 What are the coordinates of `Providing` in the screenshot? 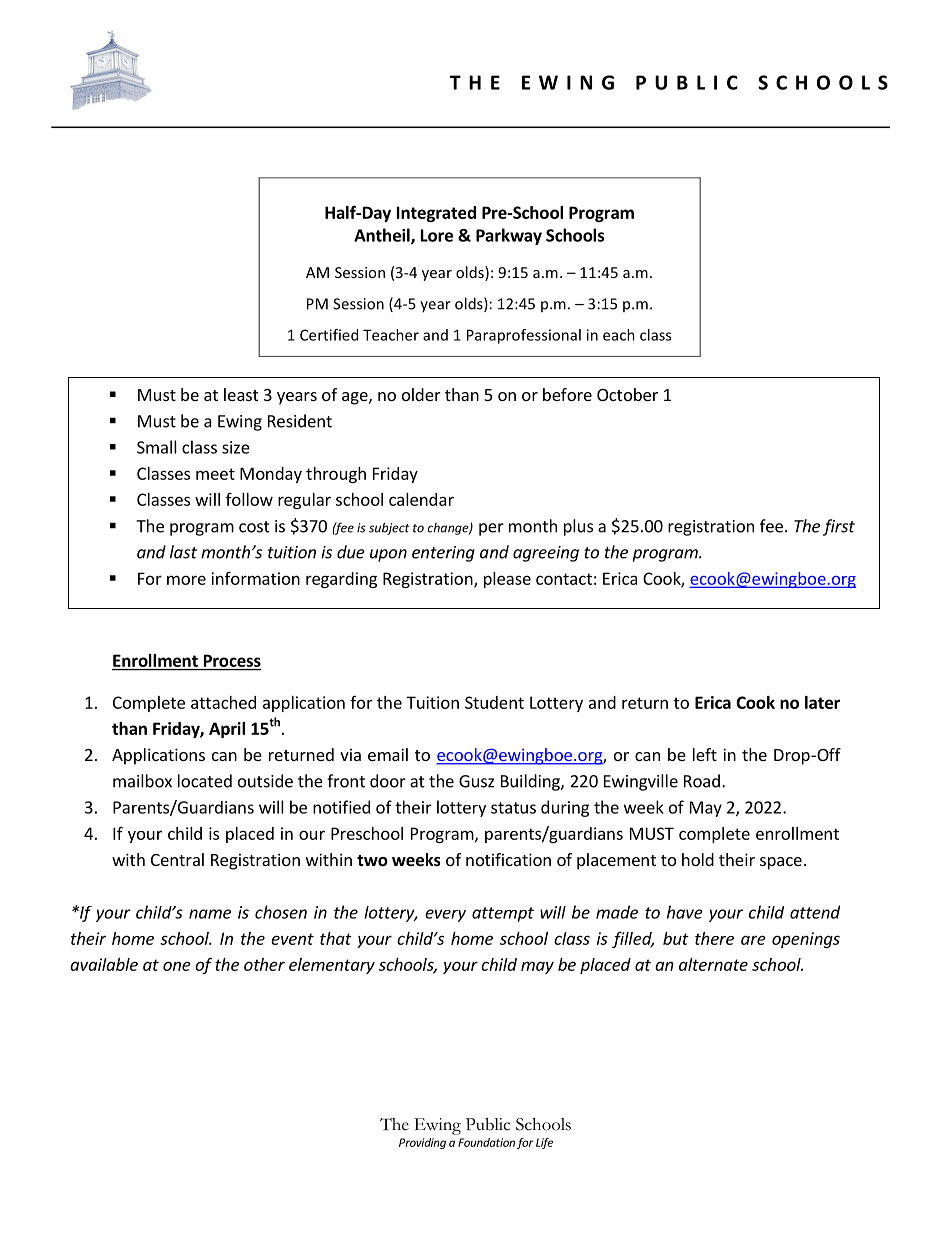 It's located at (422, 1143).
